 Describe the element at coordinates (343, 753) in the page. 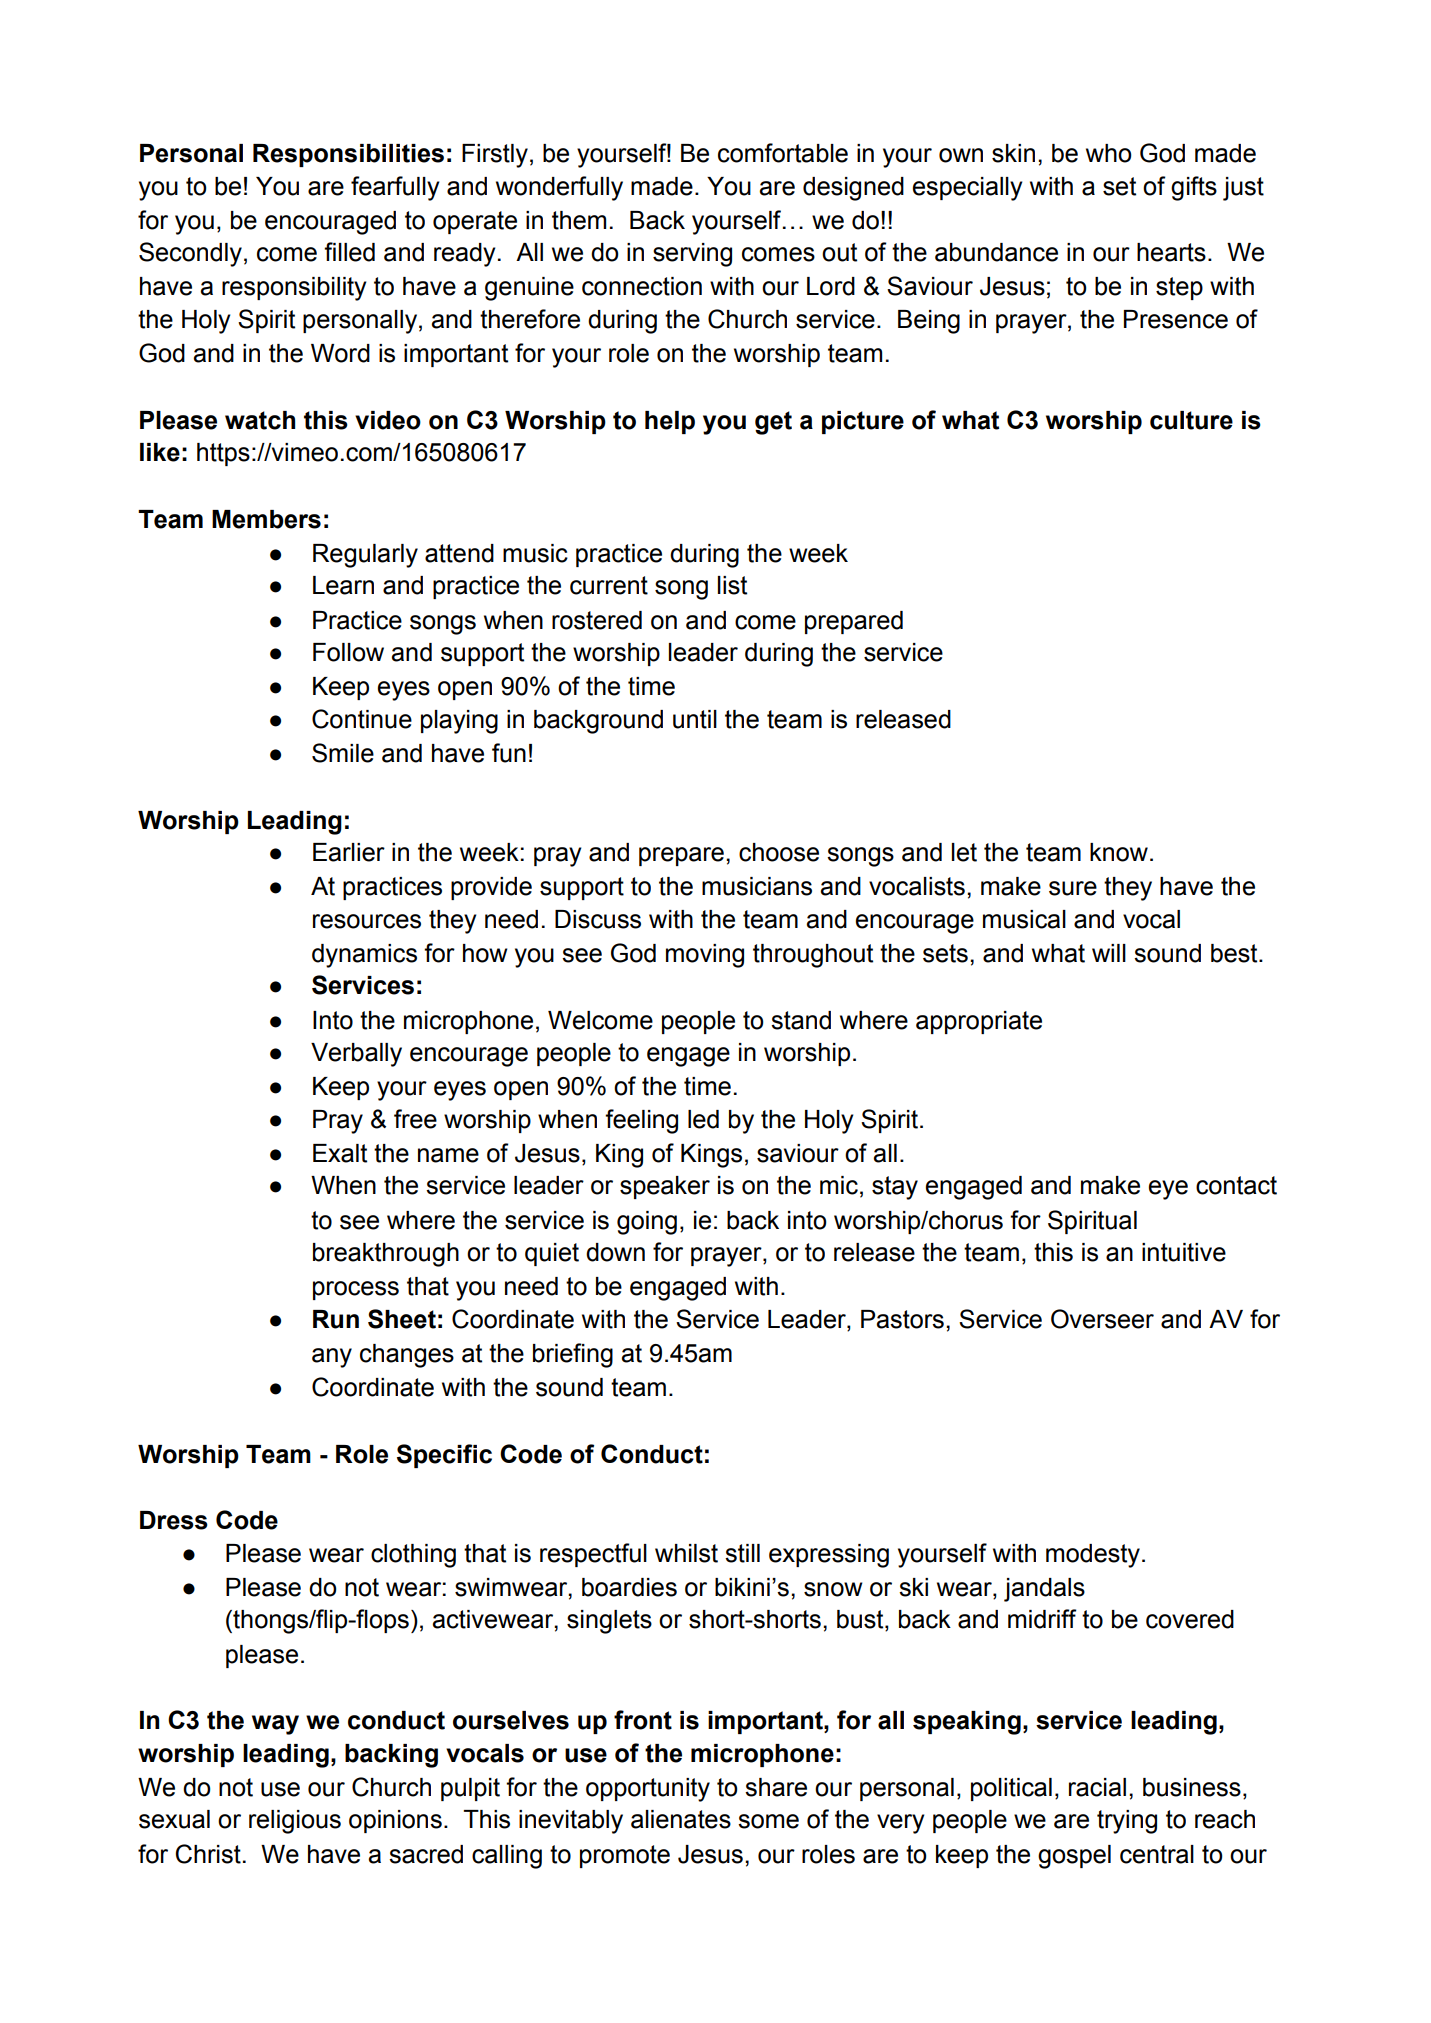

I see `Smile` at that location.
